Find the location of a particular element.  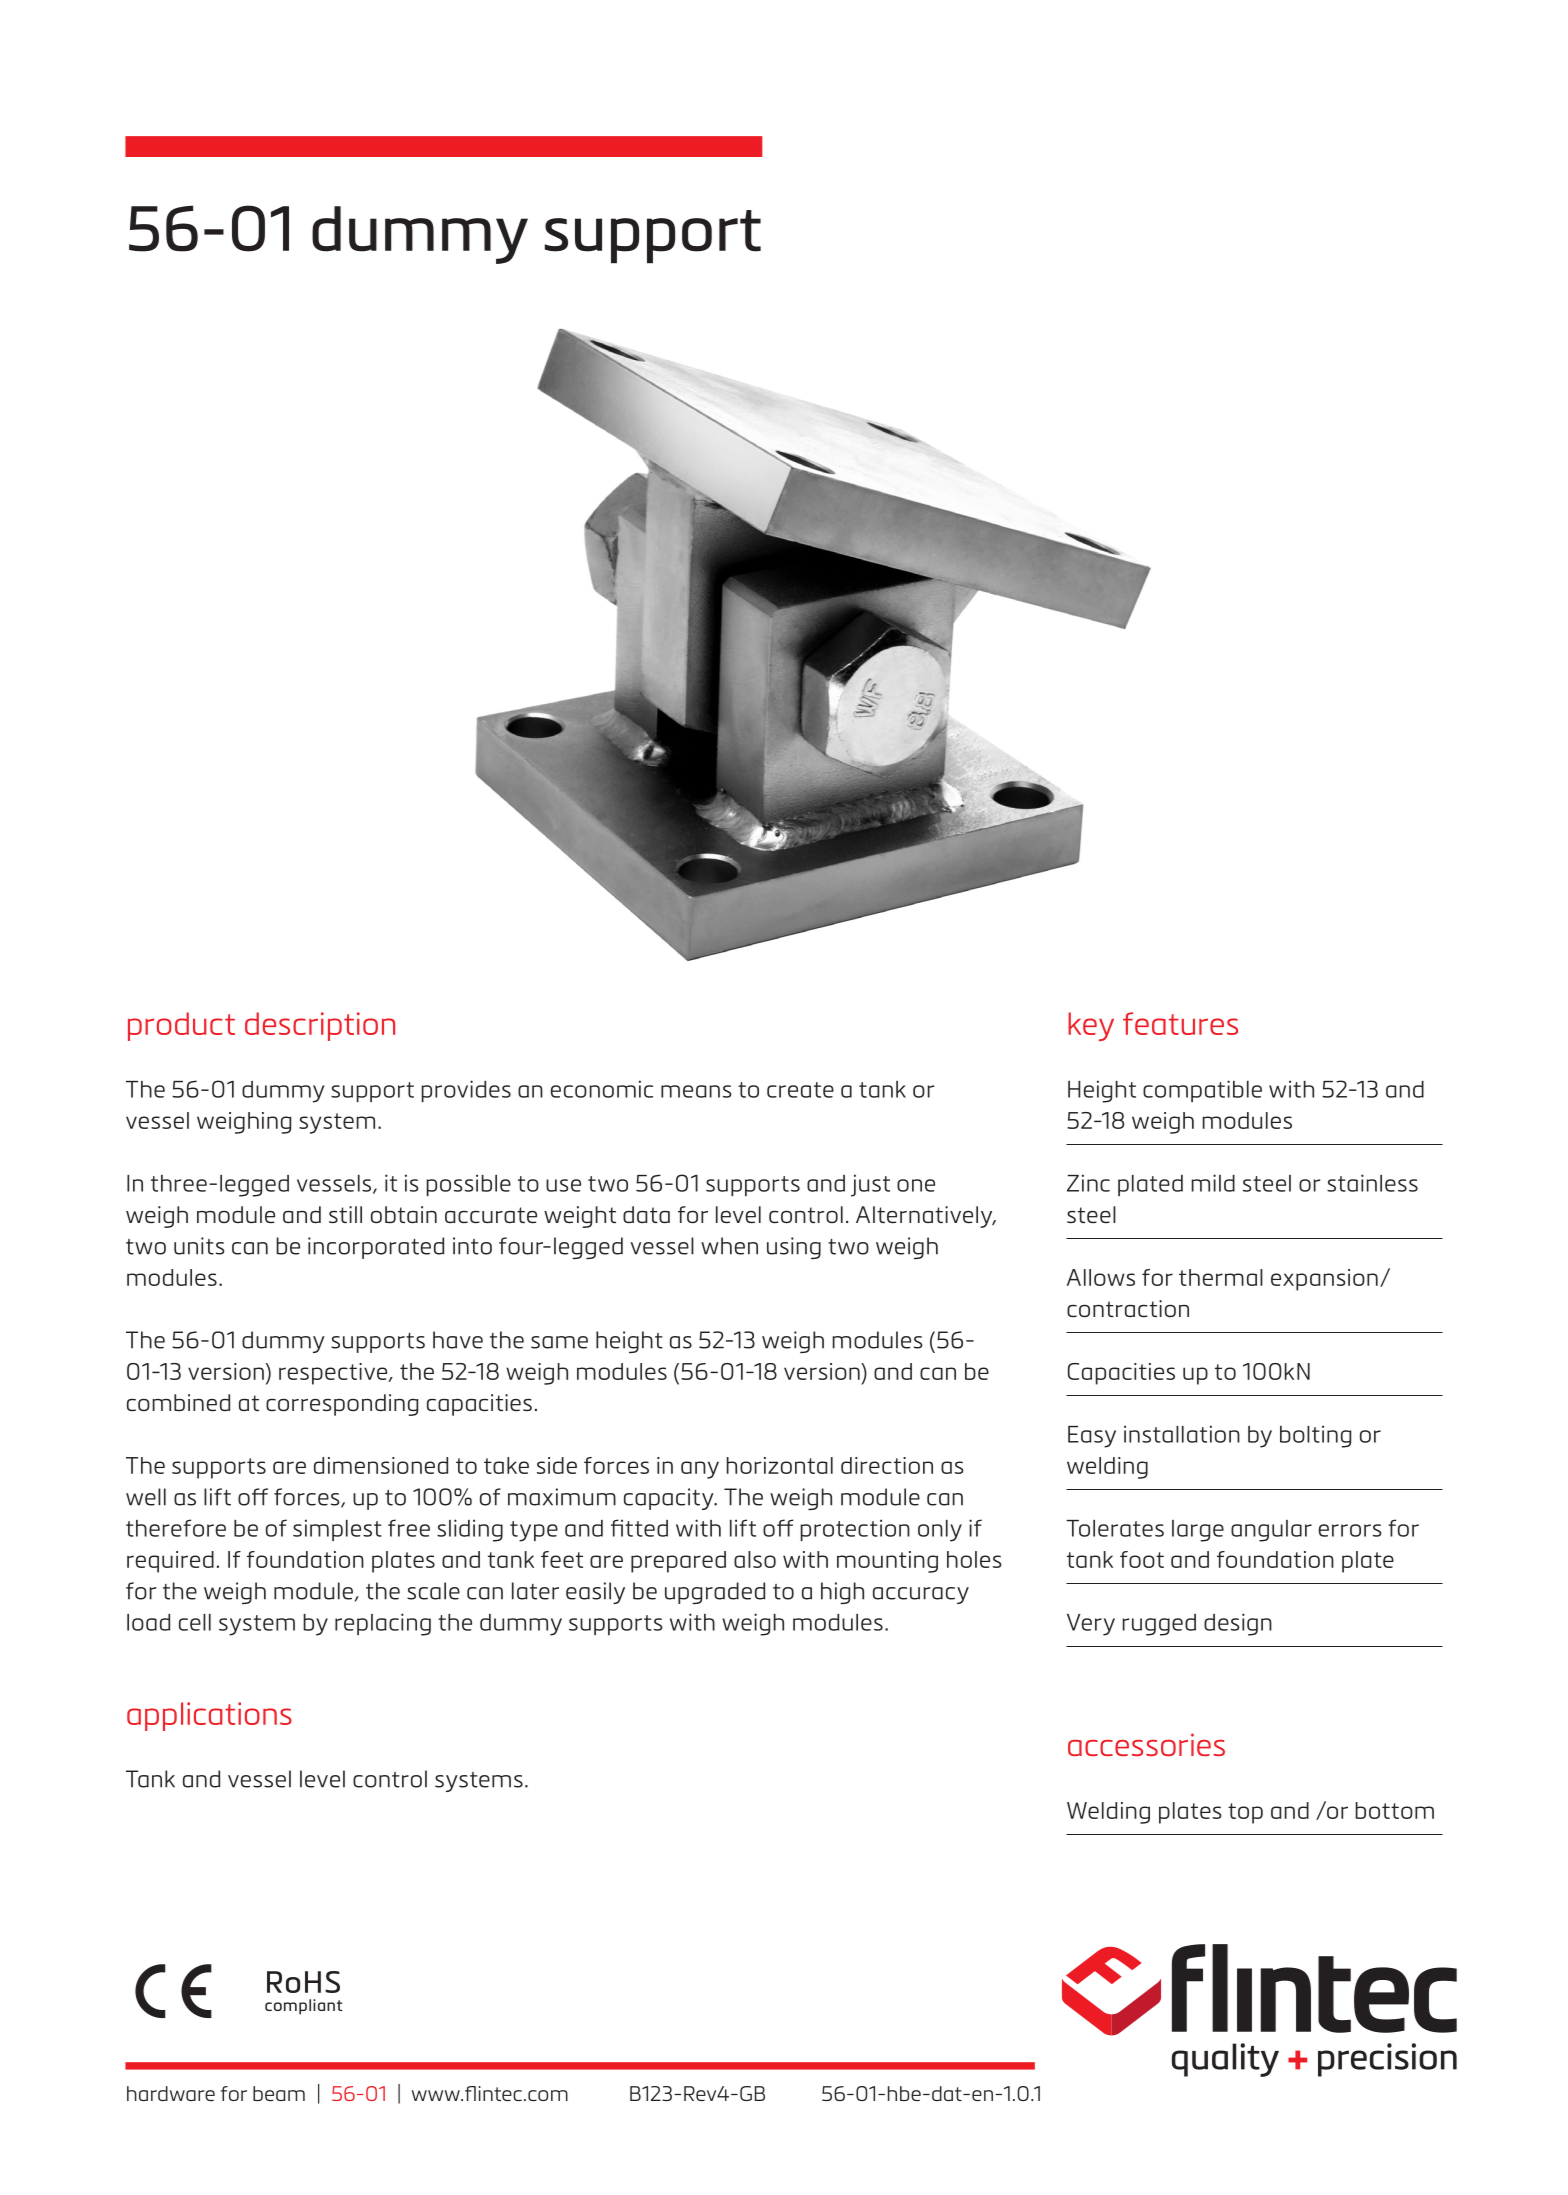

create is located at coordinates (800, 1090).
